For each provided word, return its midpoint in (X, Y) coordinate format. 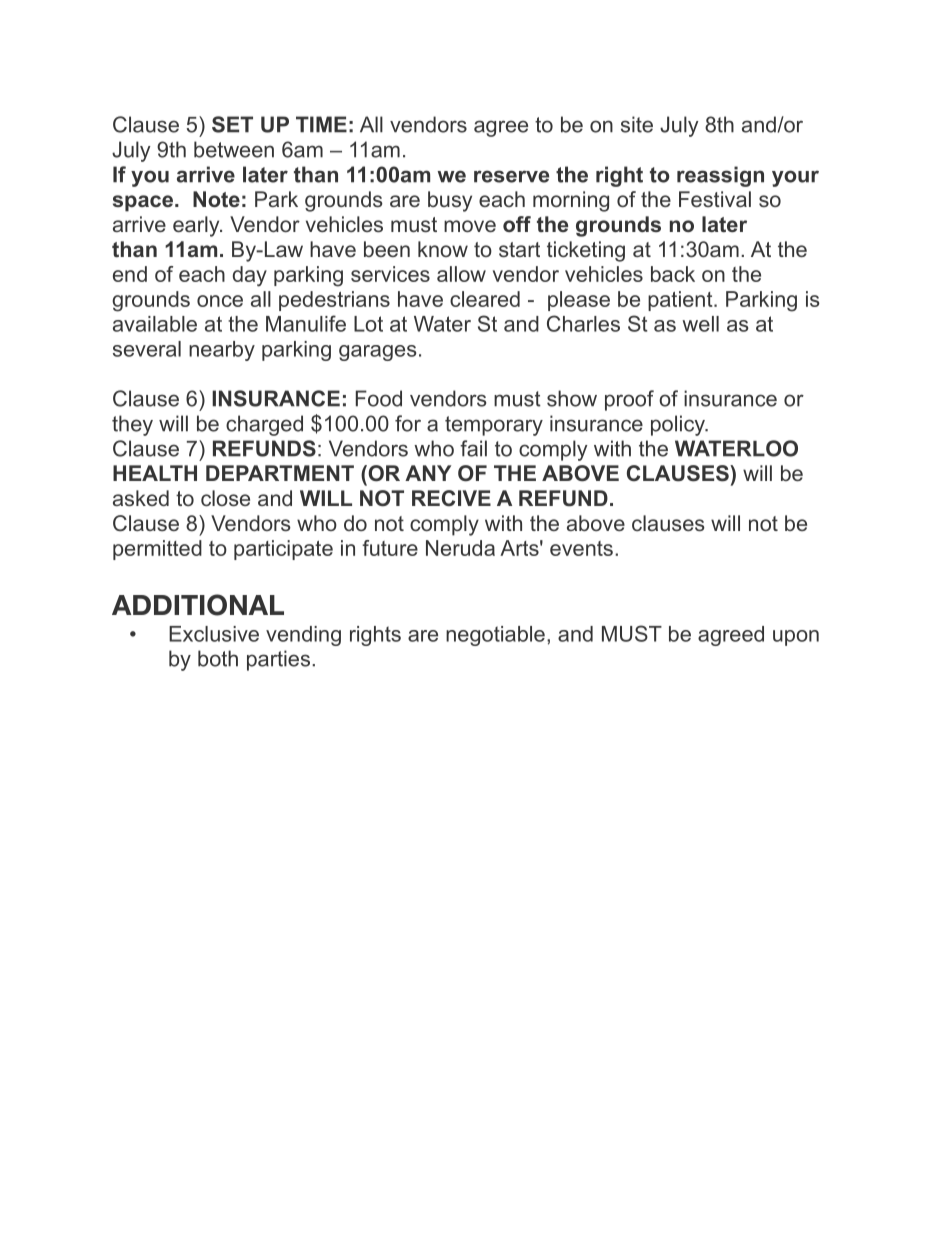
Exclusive (214, 634)
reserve (511, 176)
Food (379, 398)
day (250, 276)
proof (629, 400)
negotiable (495, 636)
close (225, 498)
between (234, 149)
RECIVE (451, 498)
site (637, 124)
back (673, 274)
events (581, 548)
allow (461, 274)
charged (264, 425)
